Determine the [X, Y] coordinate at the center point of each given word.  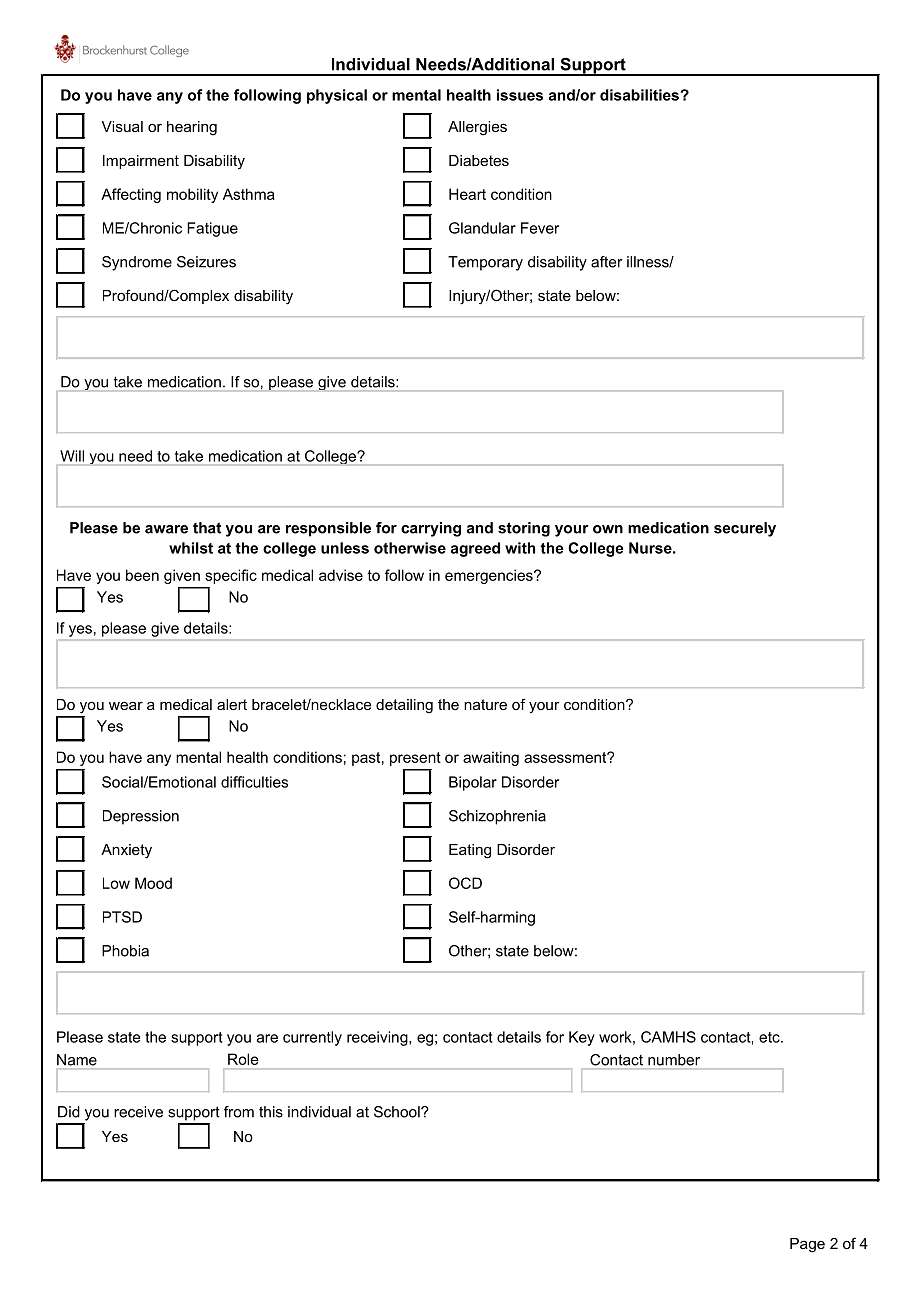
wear [126, 706]
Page [807, 1245]
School [398, 1112]
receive [138, 1112]
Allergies [477, 128]
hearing [192, 128]
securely [745, 529]
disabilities [640, 95]
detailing [404, 706]
